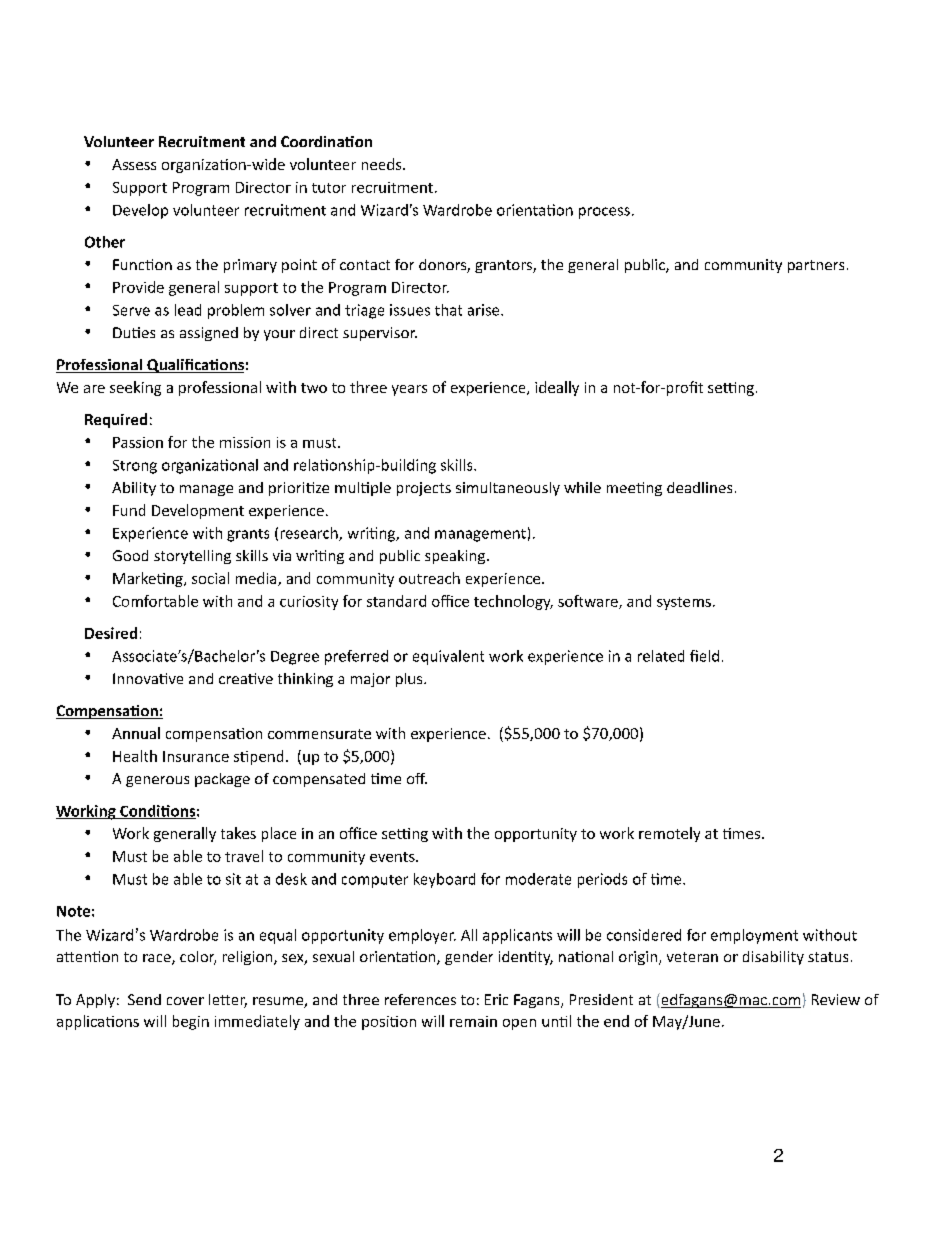 This image has height=1233, width=952. What do you see at coordinates (604, 213) in the image?
I see `process` at bounding box center [604, 213].
